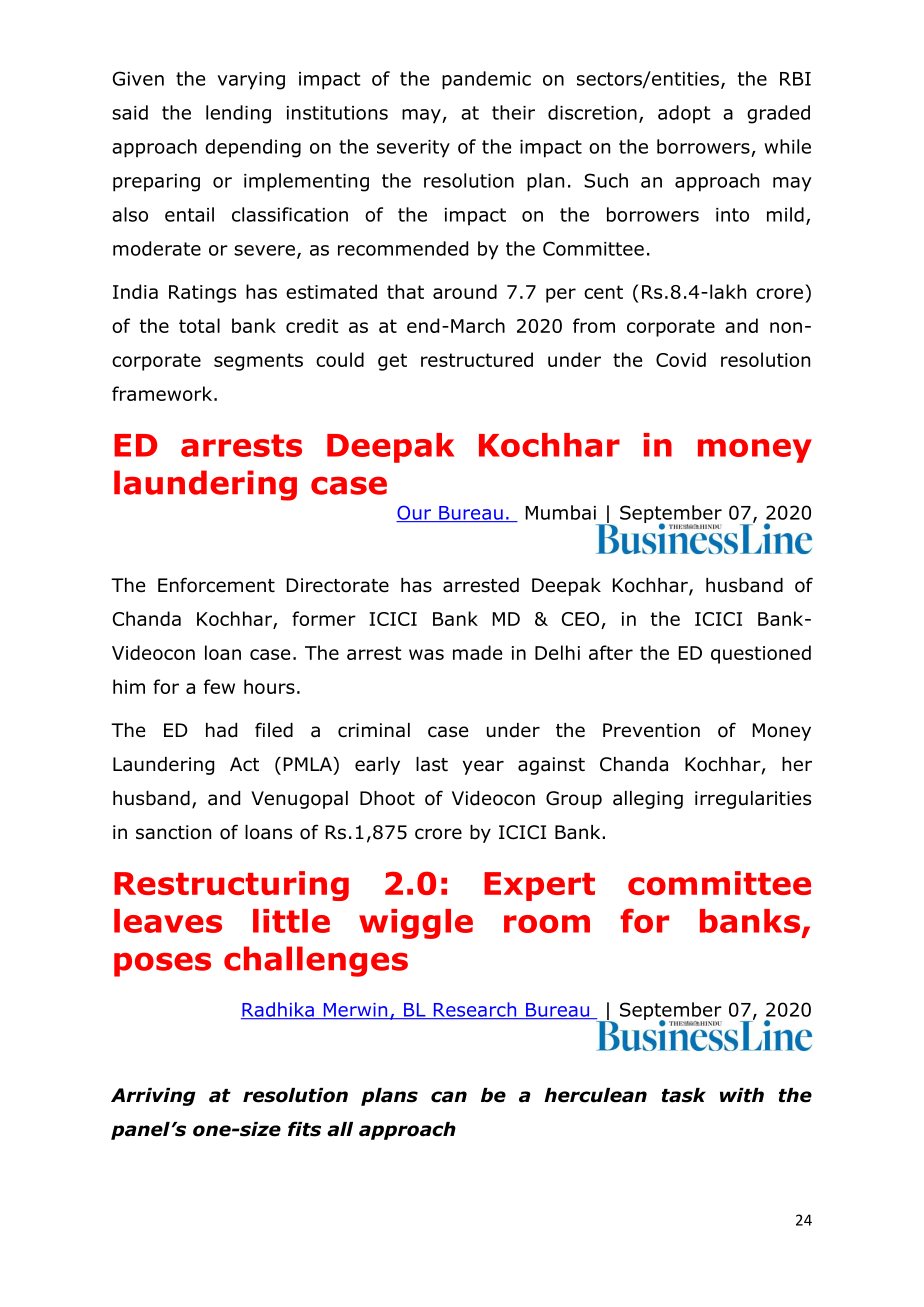  What do you see at coordinates (681, 359) in the screenshot?
I see `Covid` at bounding box center [681, 359].
